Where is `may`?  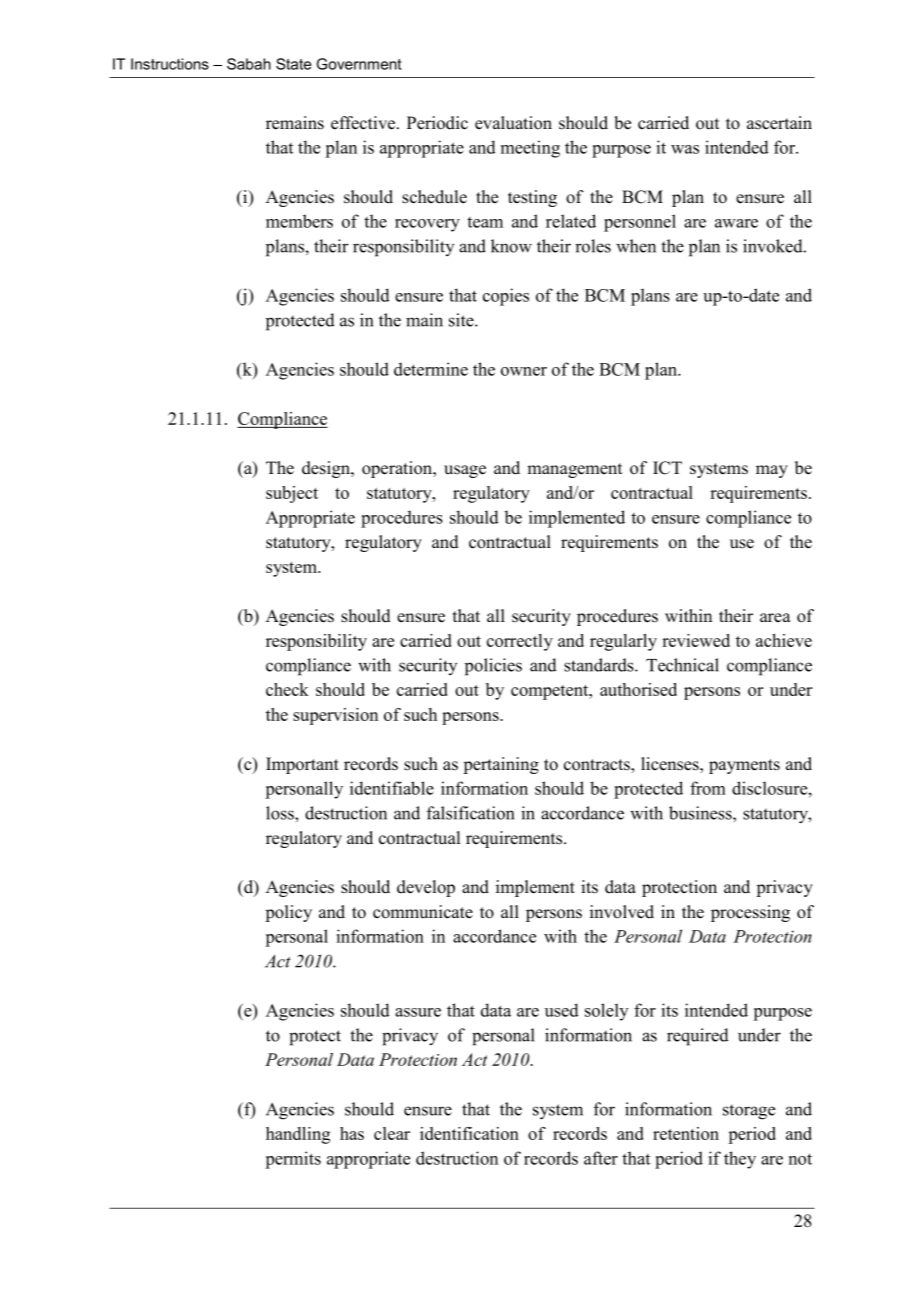 may is located at coordinates (772, 471).
